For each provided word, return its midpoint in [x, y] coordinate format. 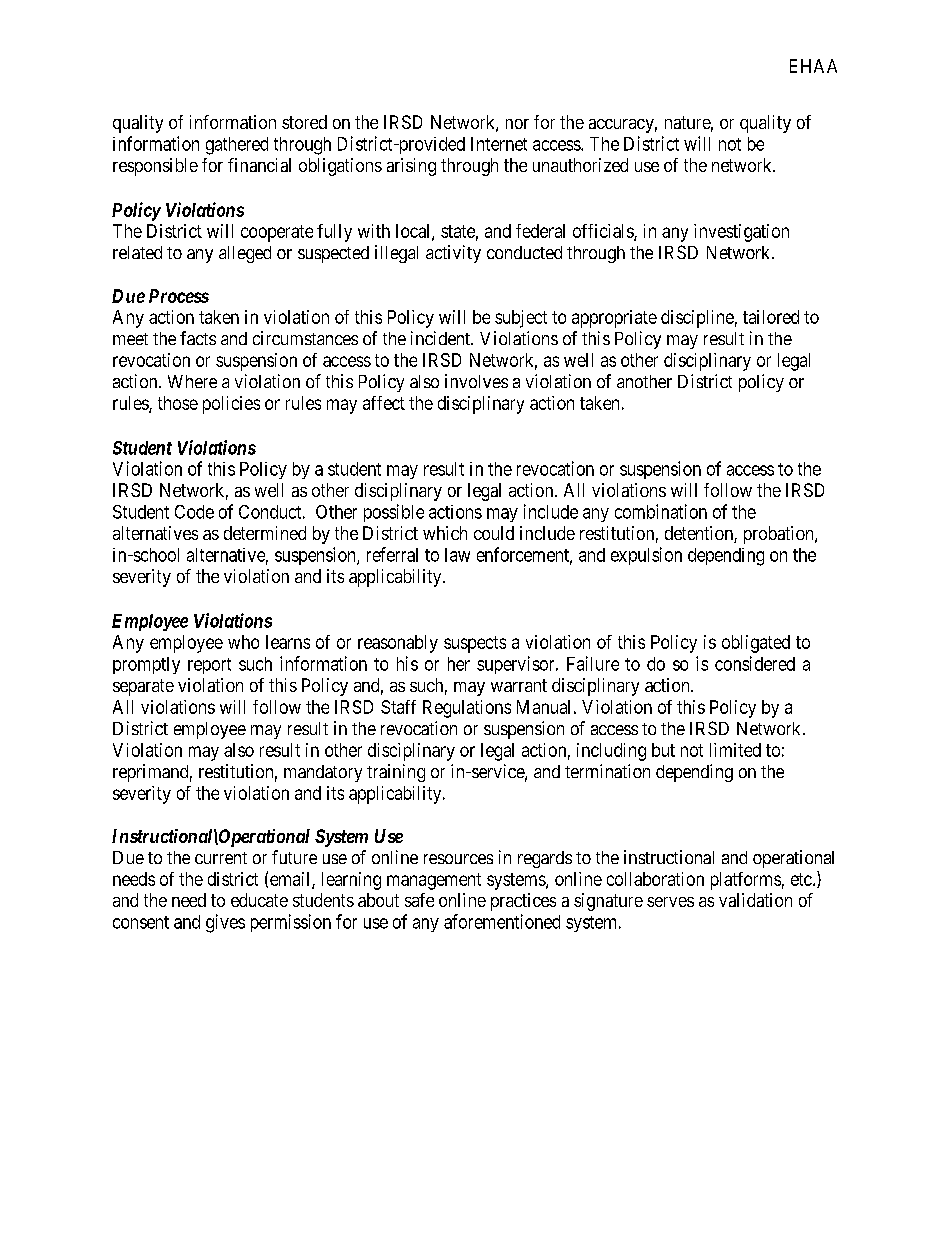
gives [225, 923]
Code [194, 512]
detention [700, 534]
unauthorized [580, 165]
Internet [499, 144]
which [445, 533]
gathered [237, 146]
